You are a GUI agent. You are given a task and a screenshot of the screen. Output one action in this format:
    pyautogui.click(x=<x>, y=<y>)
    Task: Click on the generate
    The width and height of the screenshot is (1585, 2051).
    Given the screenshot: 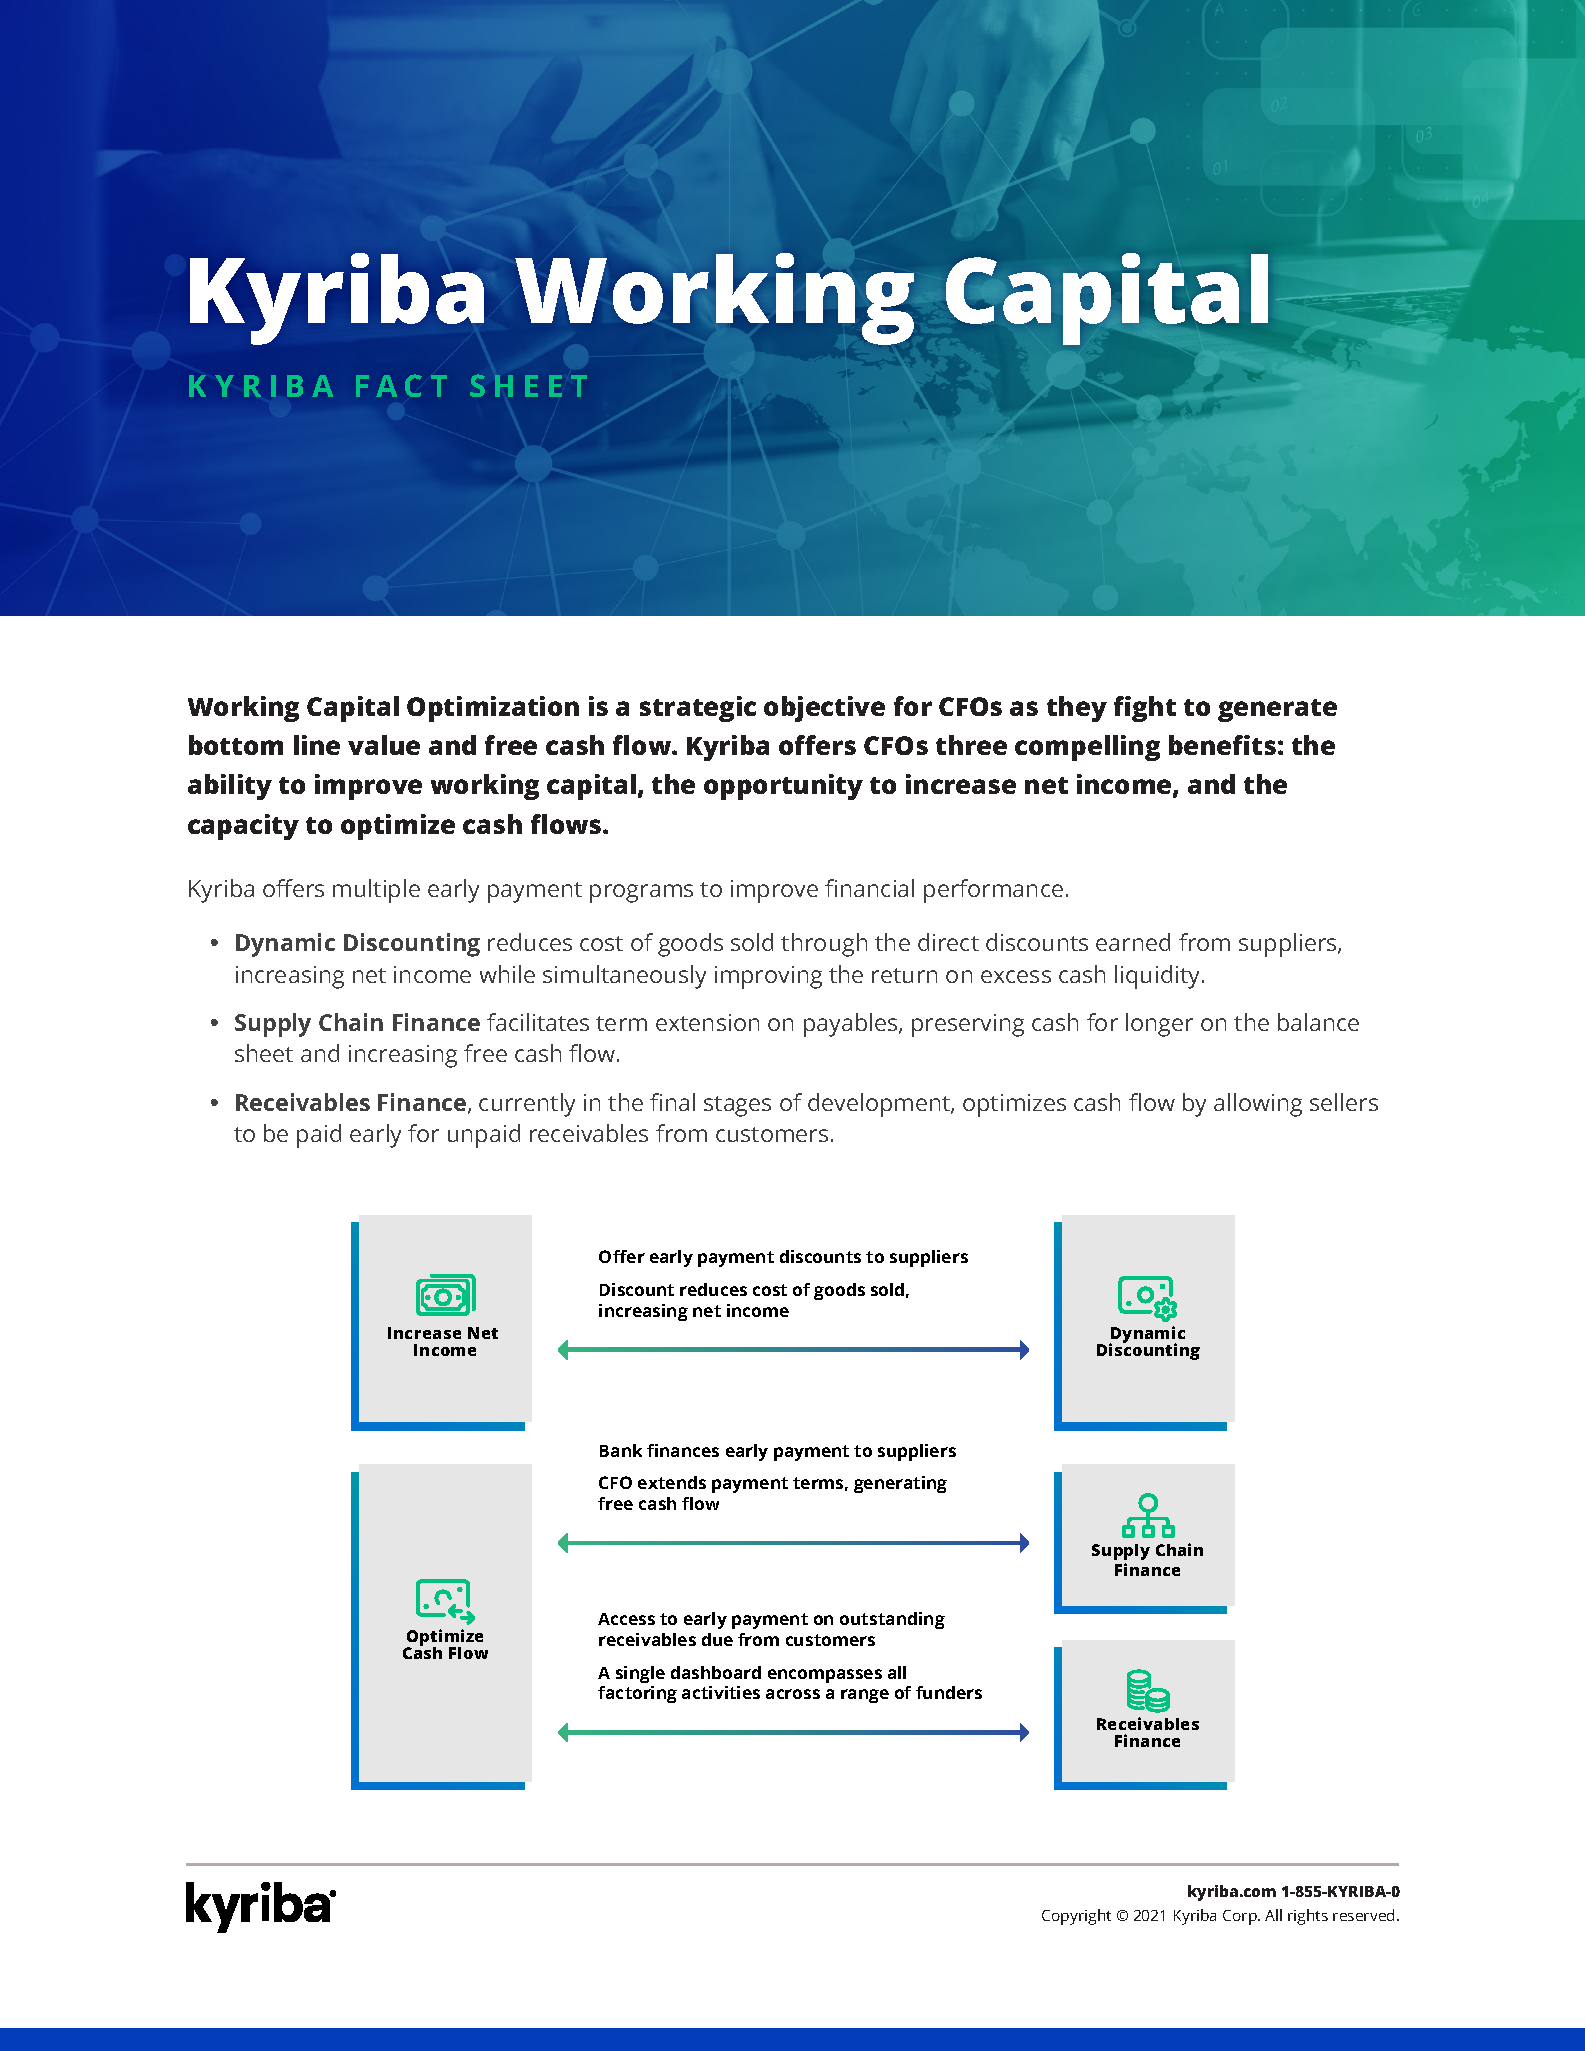 What is the action you would take?
    pyautogui.click(x=1277, y=710)
